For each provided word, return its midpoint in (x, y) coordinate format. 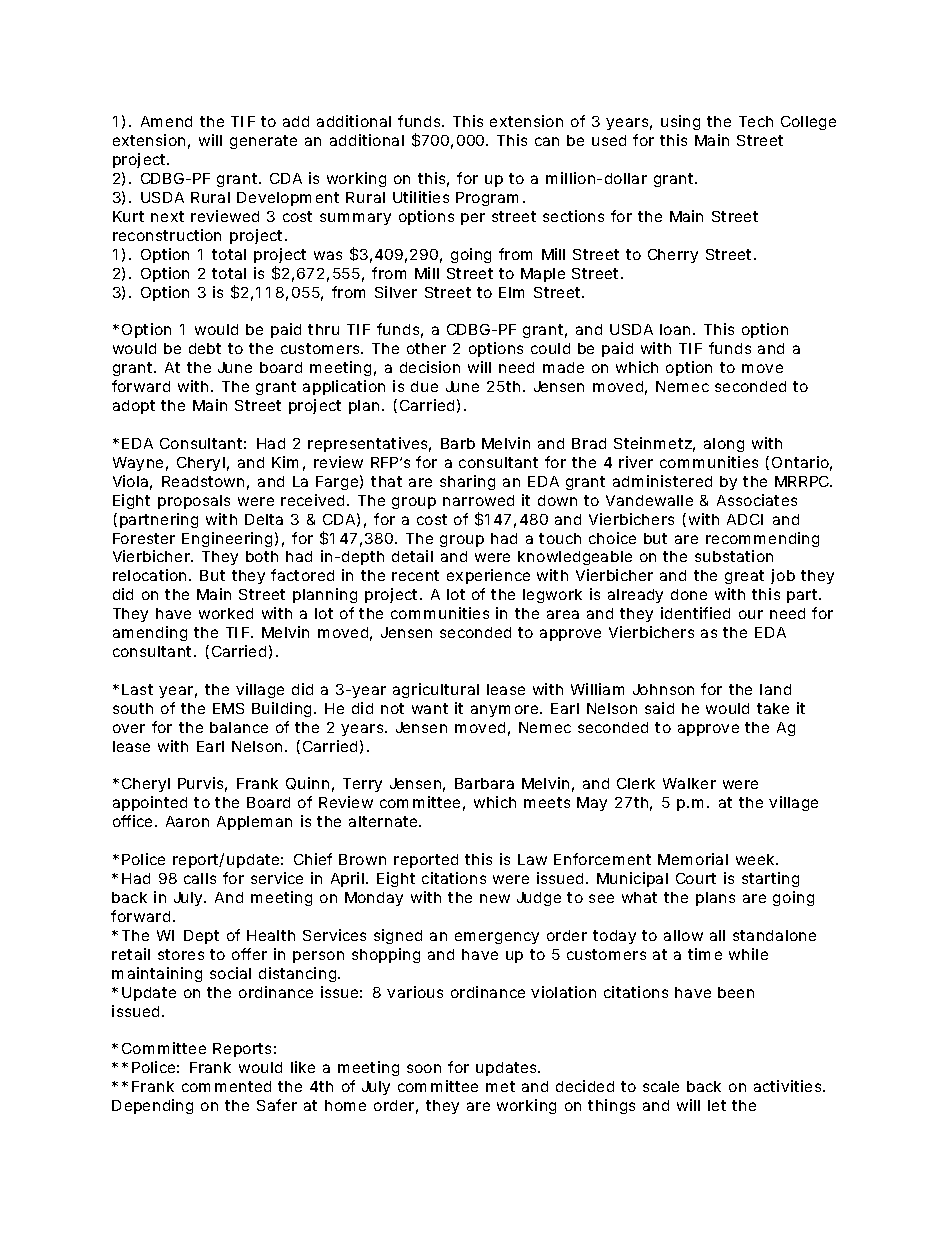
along (724, 445)
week (755, 859)
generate (263, 142)
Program (487, 199)
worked (226, 613)
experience (488, 576)
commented (226, 1086)
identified (695, 613)
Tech (756, 121)
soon (424, 1068)
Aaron (187, 821)
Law (532, 859)
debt (205, 348)
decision (430, 367)
